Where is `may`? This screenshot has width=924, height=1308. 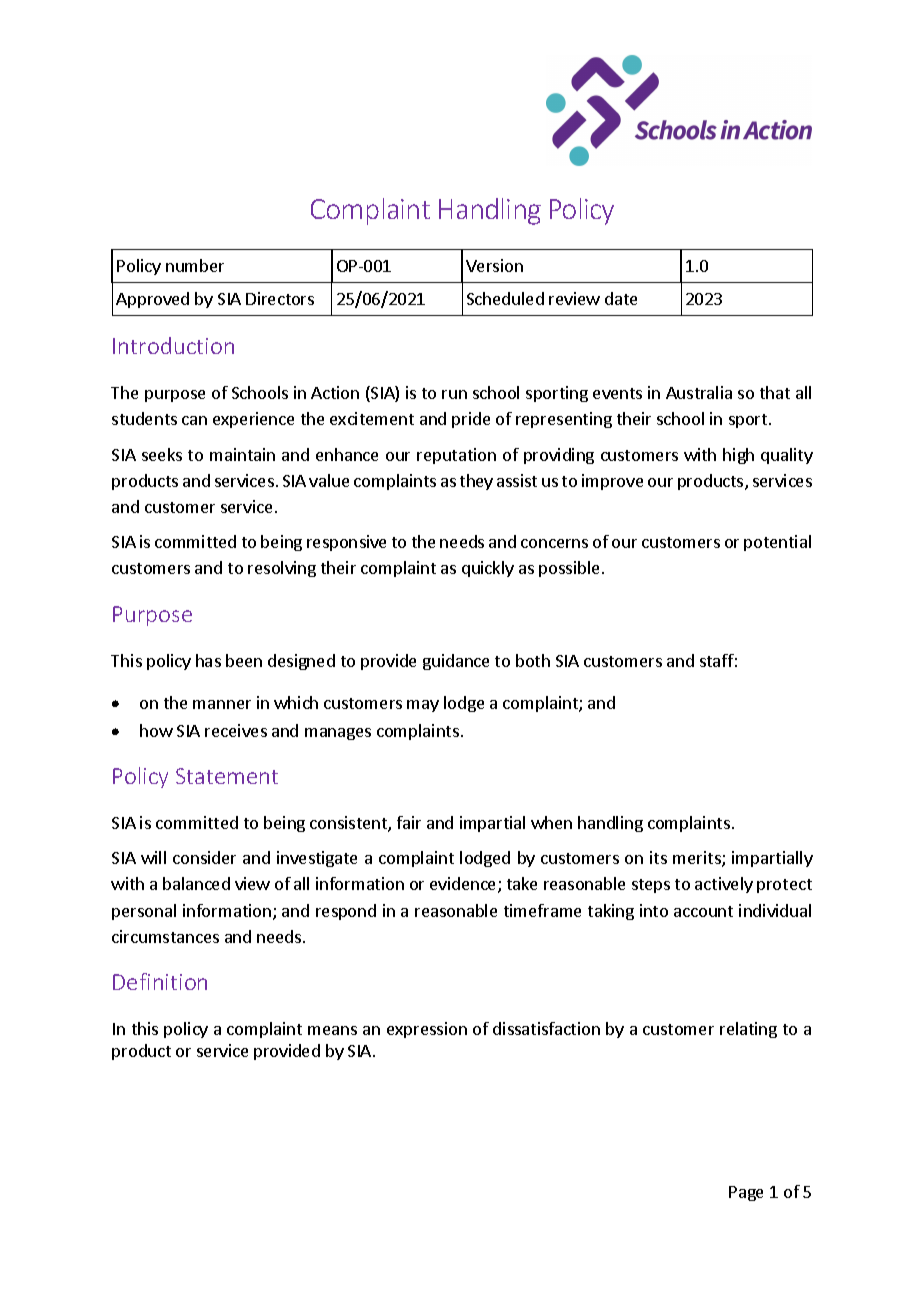
may is located at coordinates (423, 706).
